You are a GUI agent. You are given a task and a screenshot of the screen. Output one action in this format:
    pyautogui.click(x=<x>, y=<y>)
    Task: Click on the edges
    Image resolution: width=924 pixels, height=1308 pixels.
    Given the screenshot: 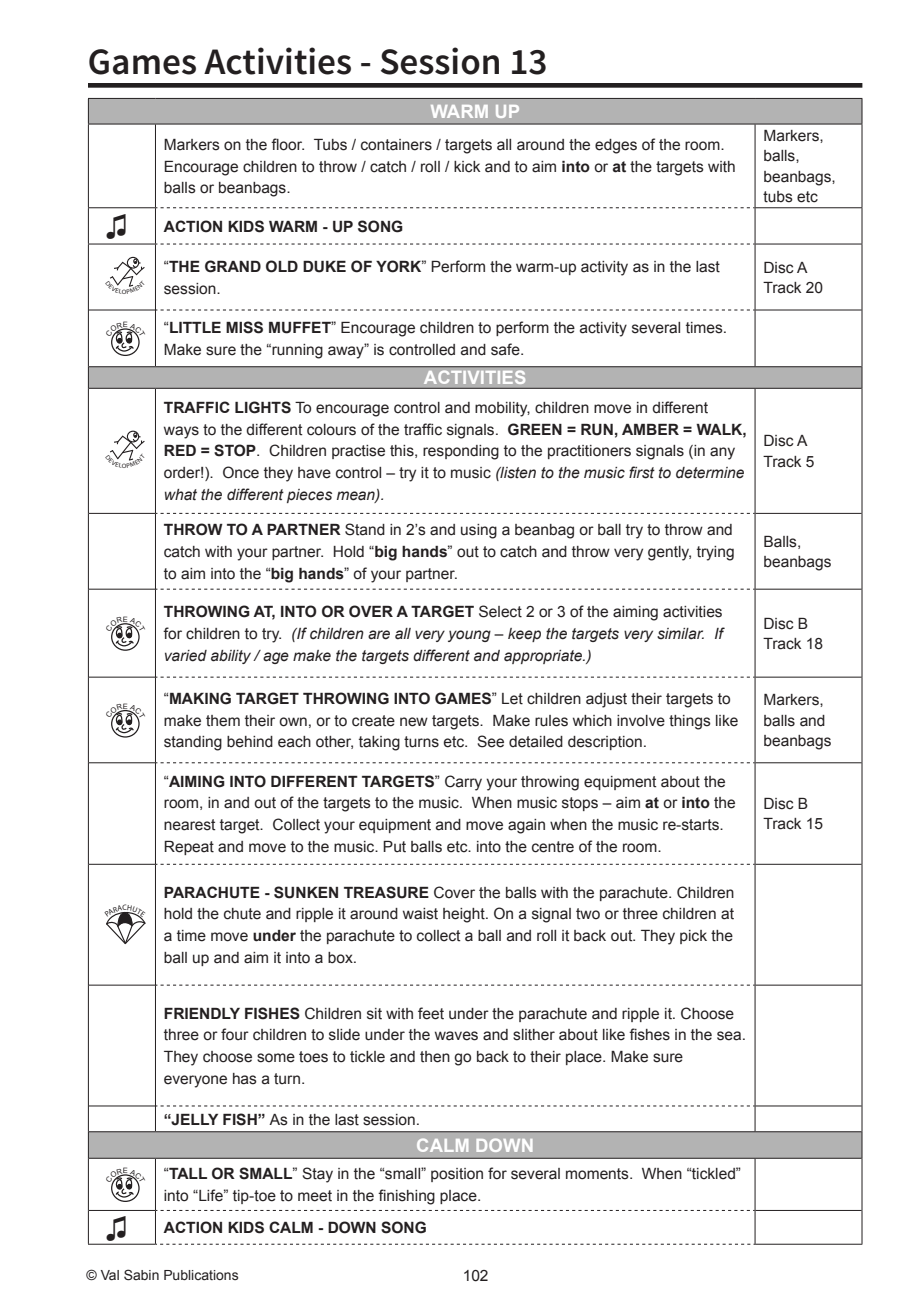 What is the action you would take?
    pyautogui.click(x=616, y=146)
